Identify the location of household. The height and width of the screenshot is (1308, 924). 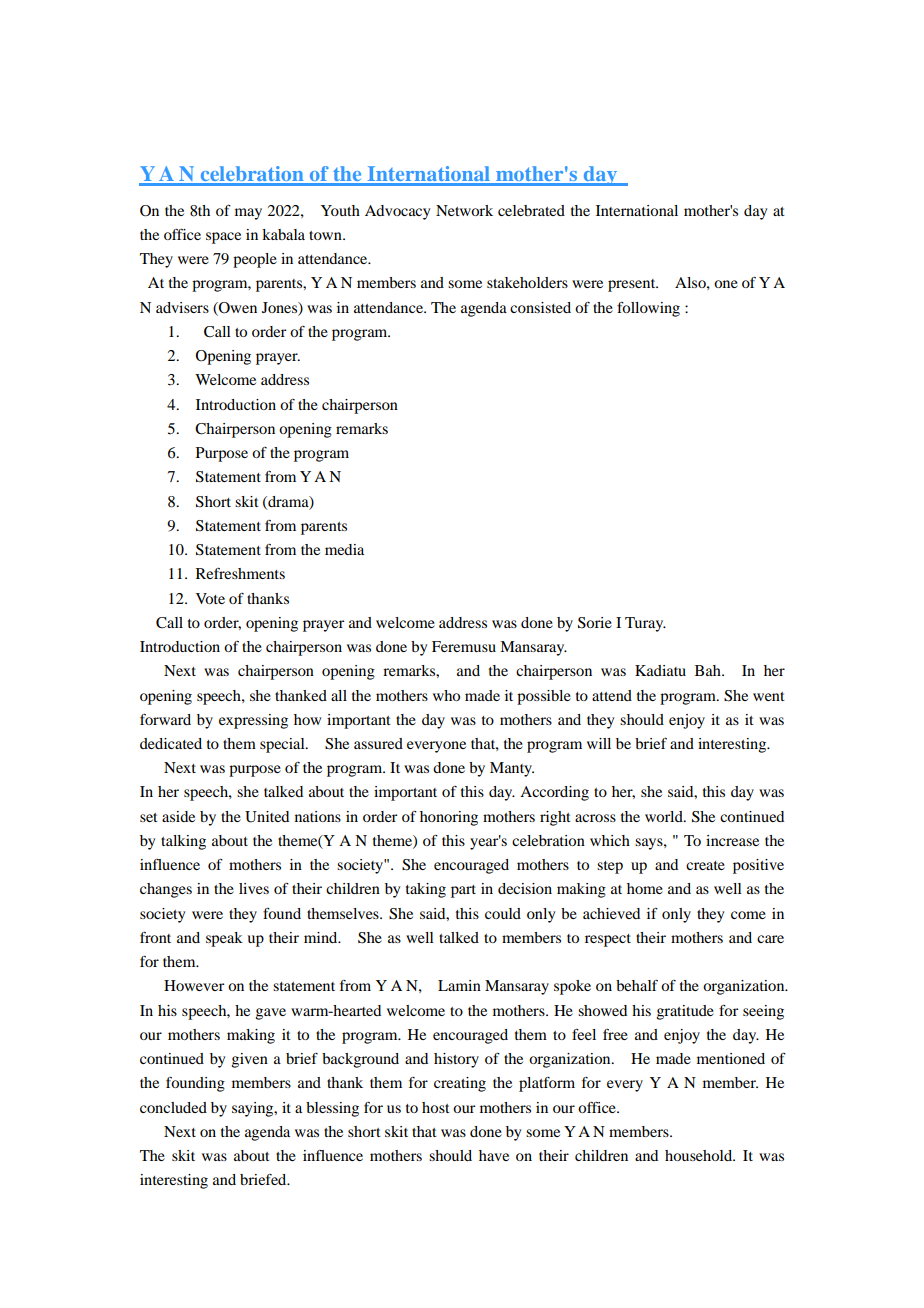
(700, 1155).
